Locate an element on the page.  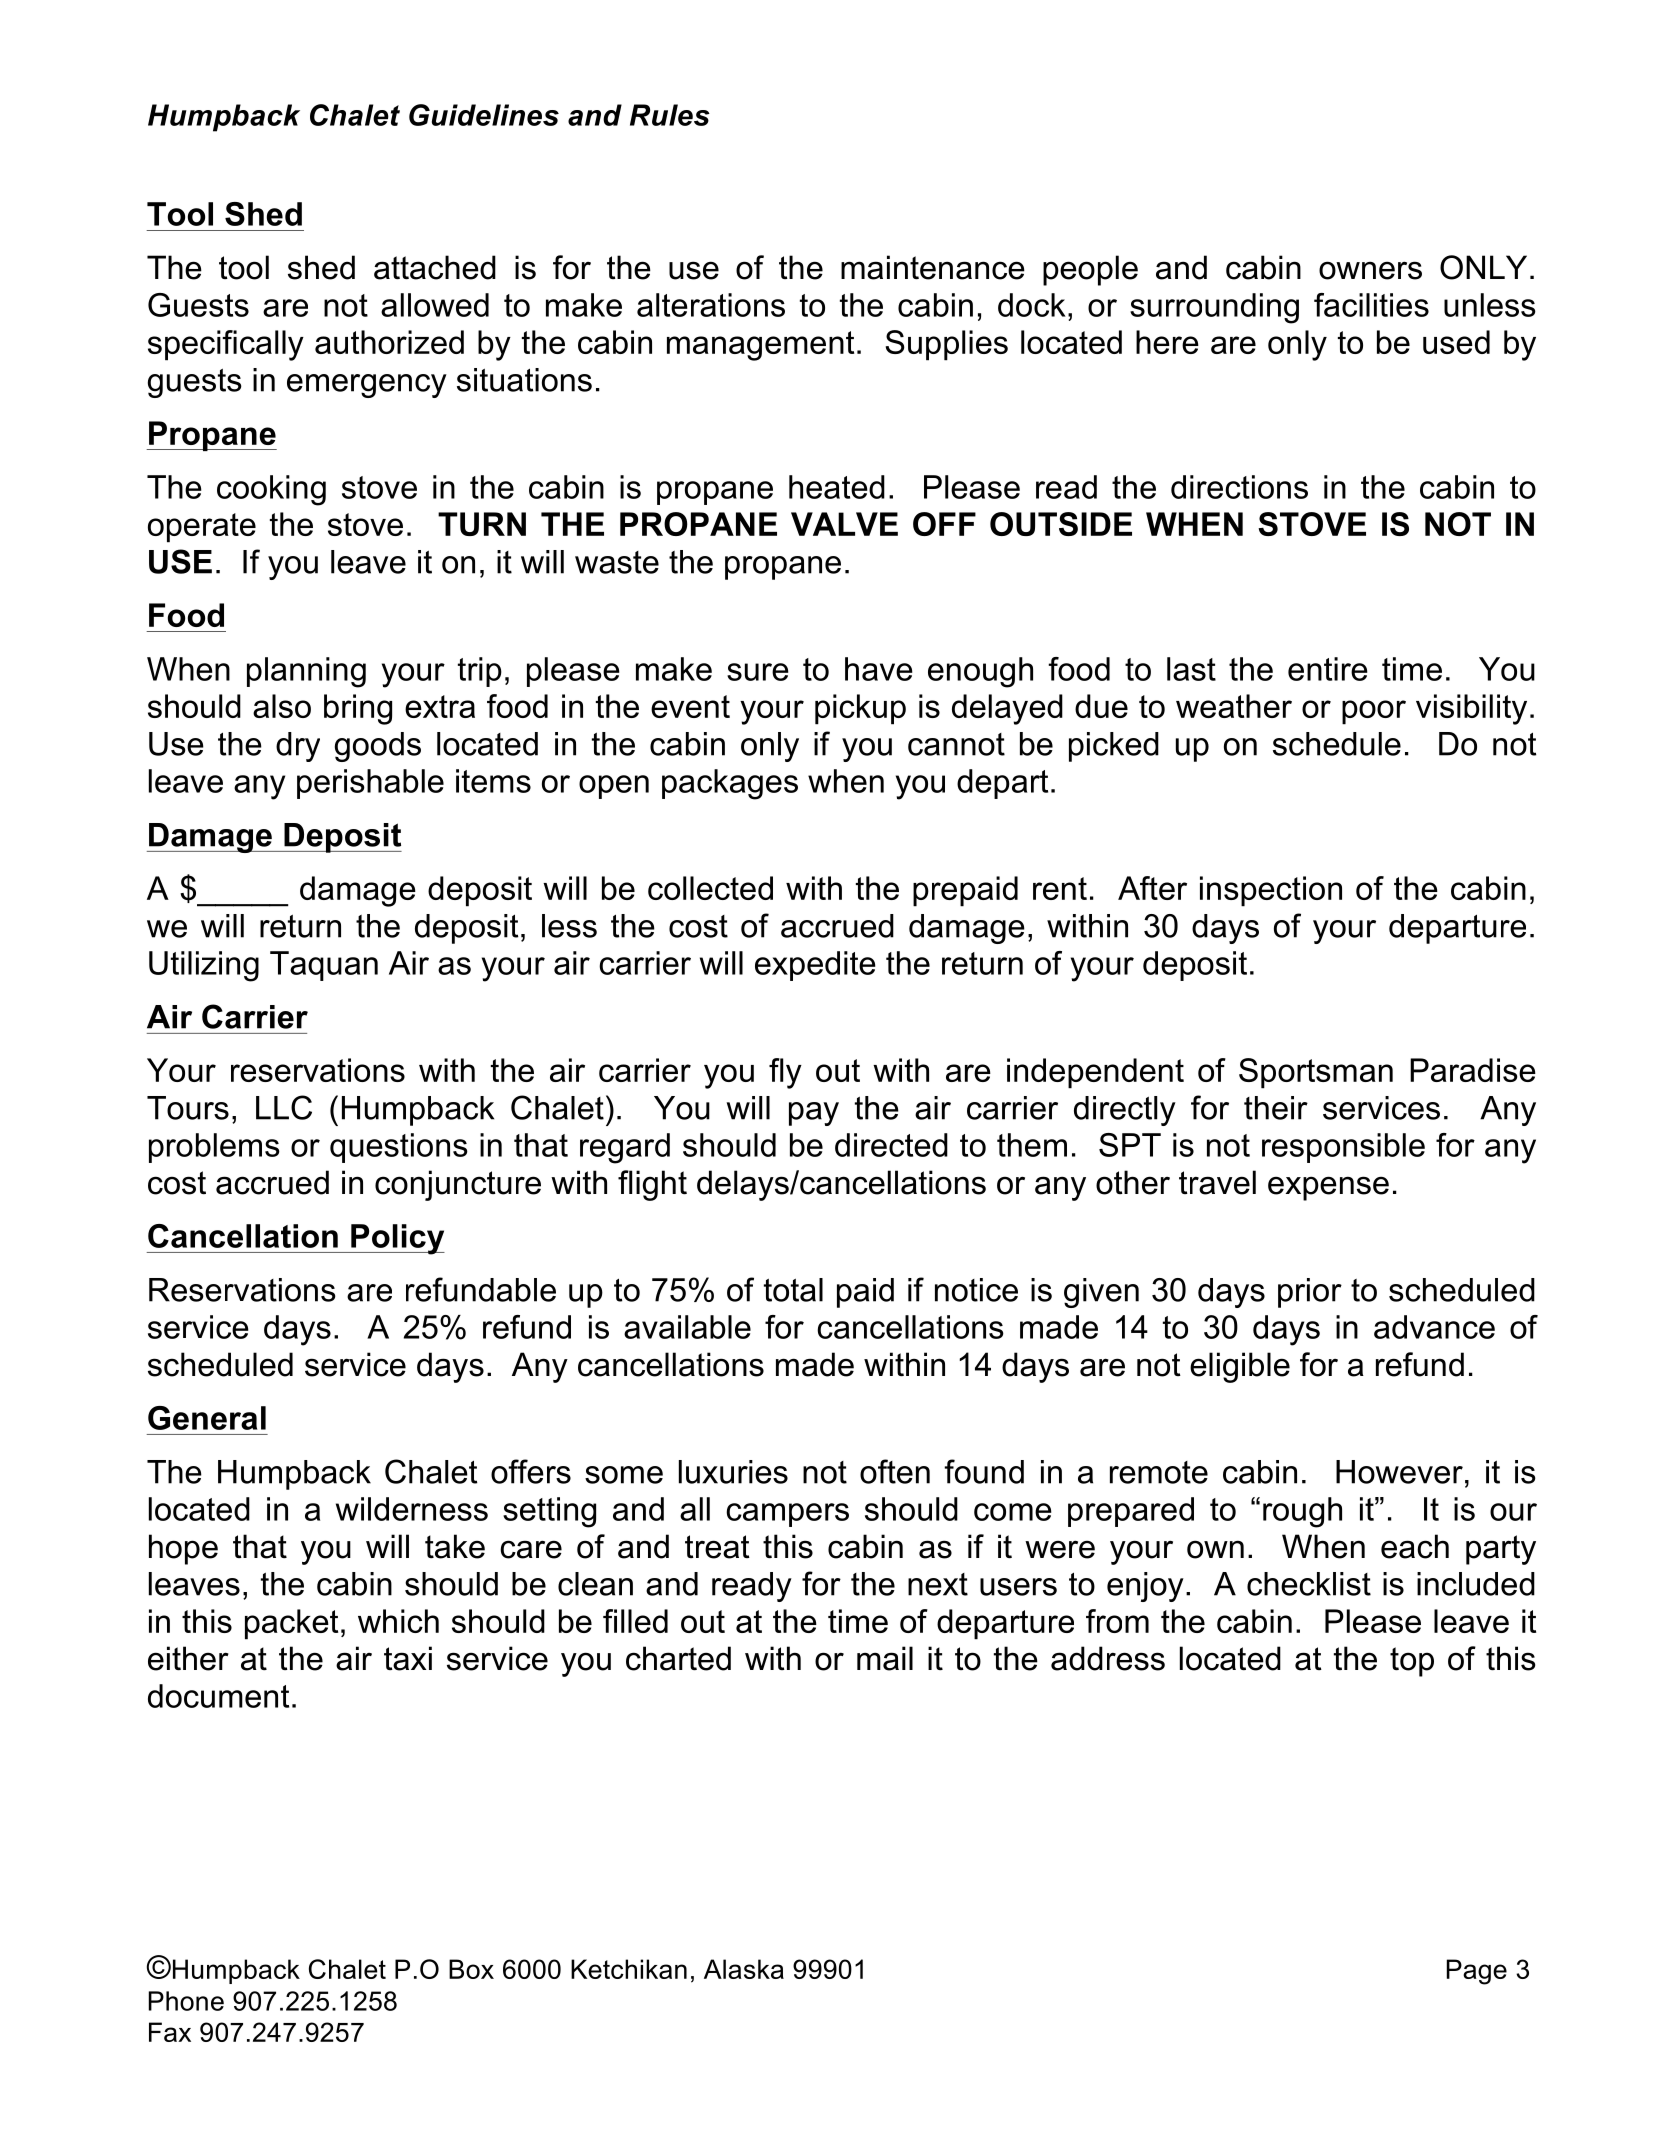
Page is located at coordinates (1477, 1972).
